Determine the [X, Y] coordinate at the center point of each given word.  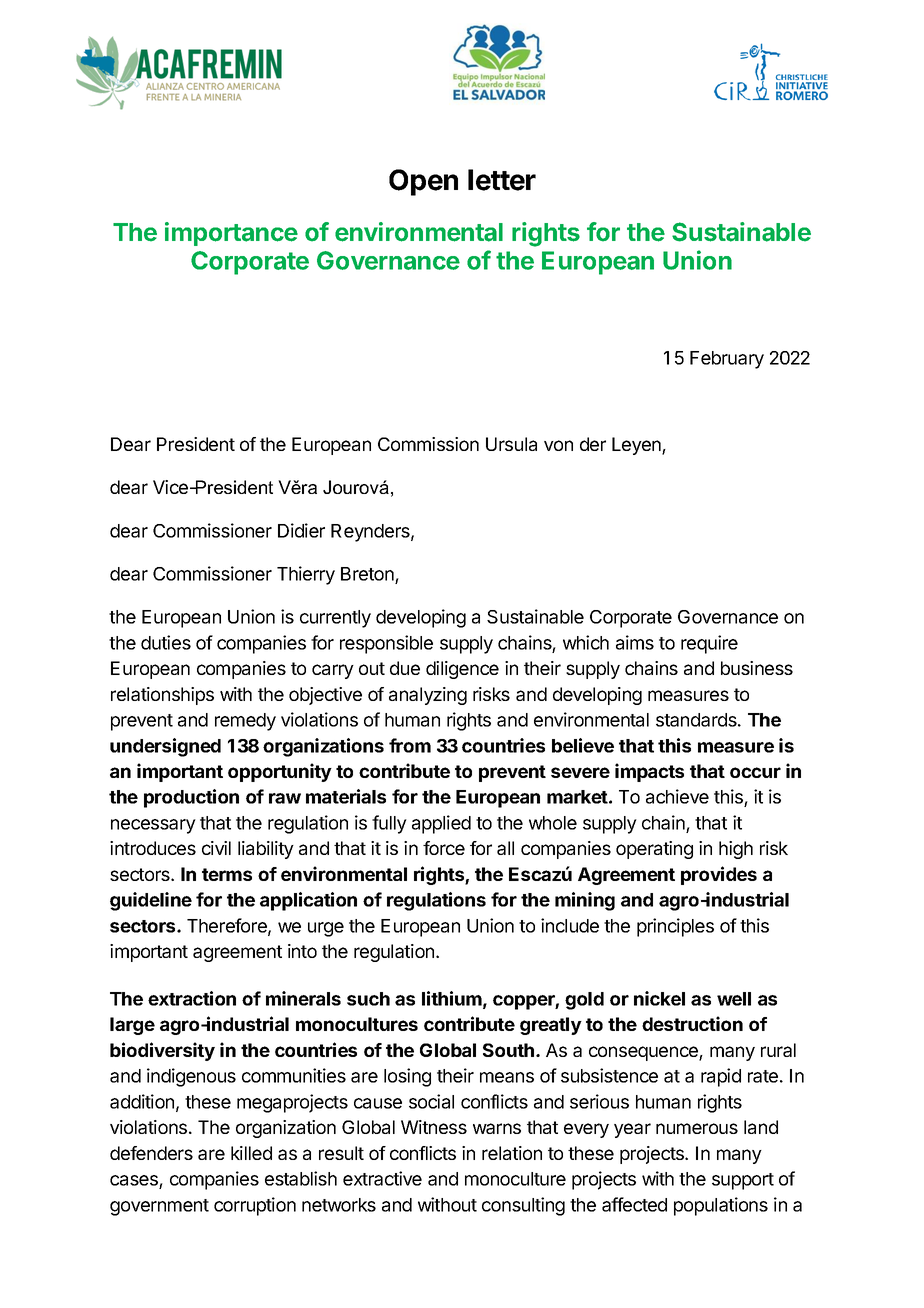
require [709, 644]
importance [231, 234]
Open [423, 182]
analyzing [428, 696]
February [727, 360]
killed [251, 1153]
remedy [245, 722]
